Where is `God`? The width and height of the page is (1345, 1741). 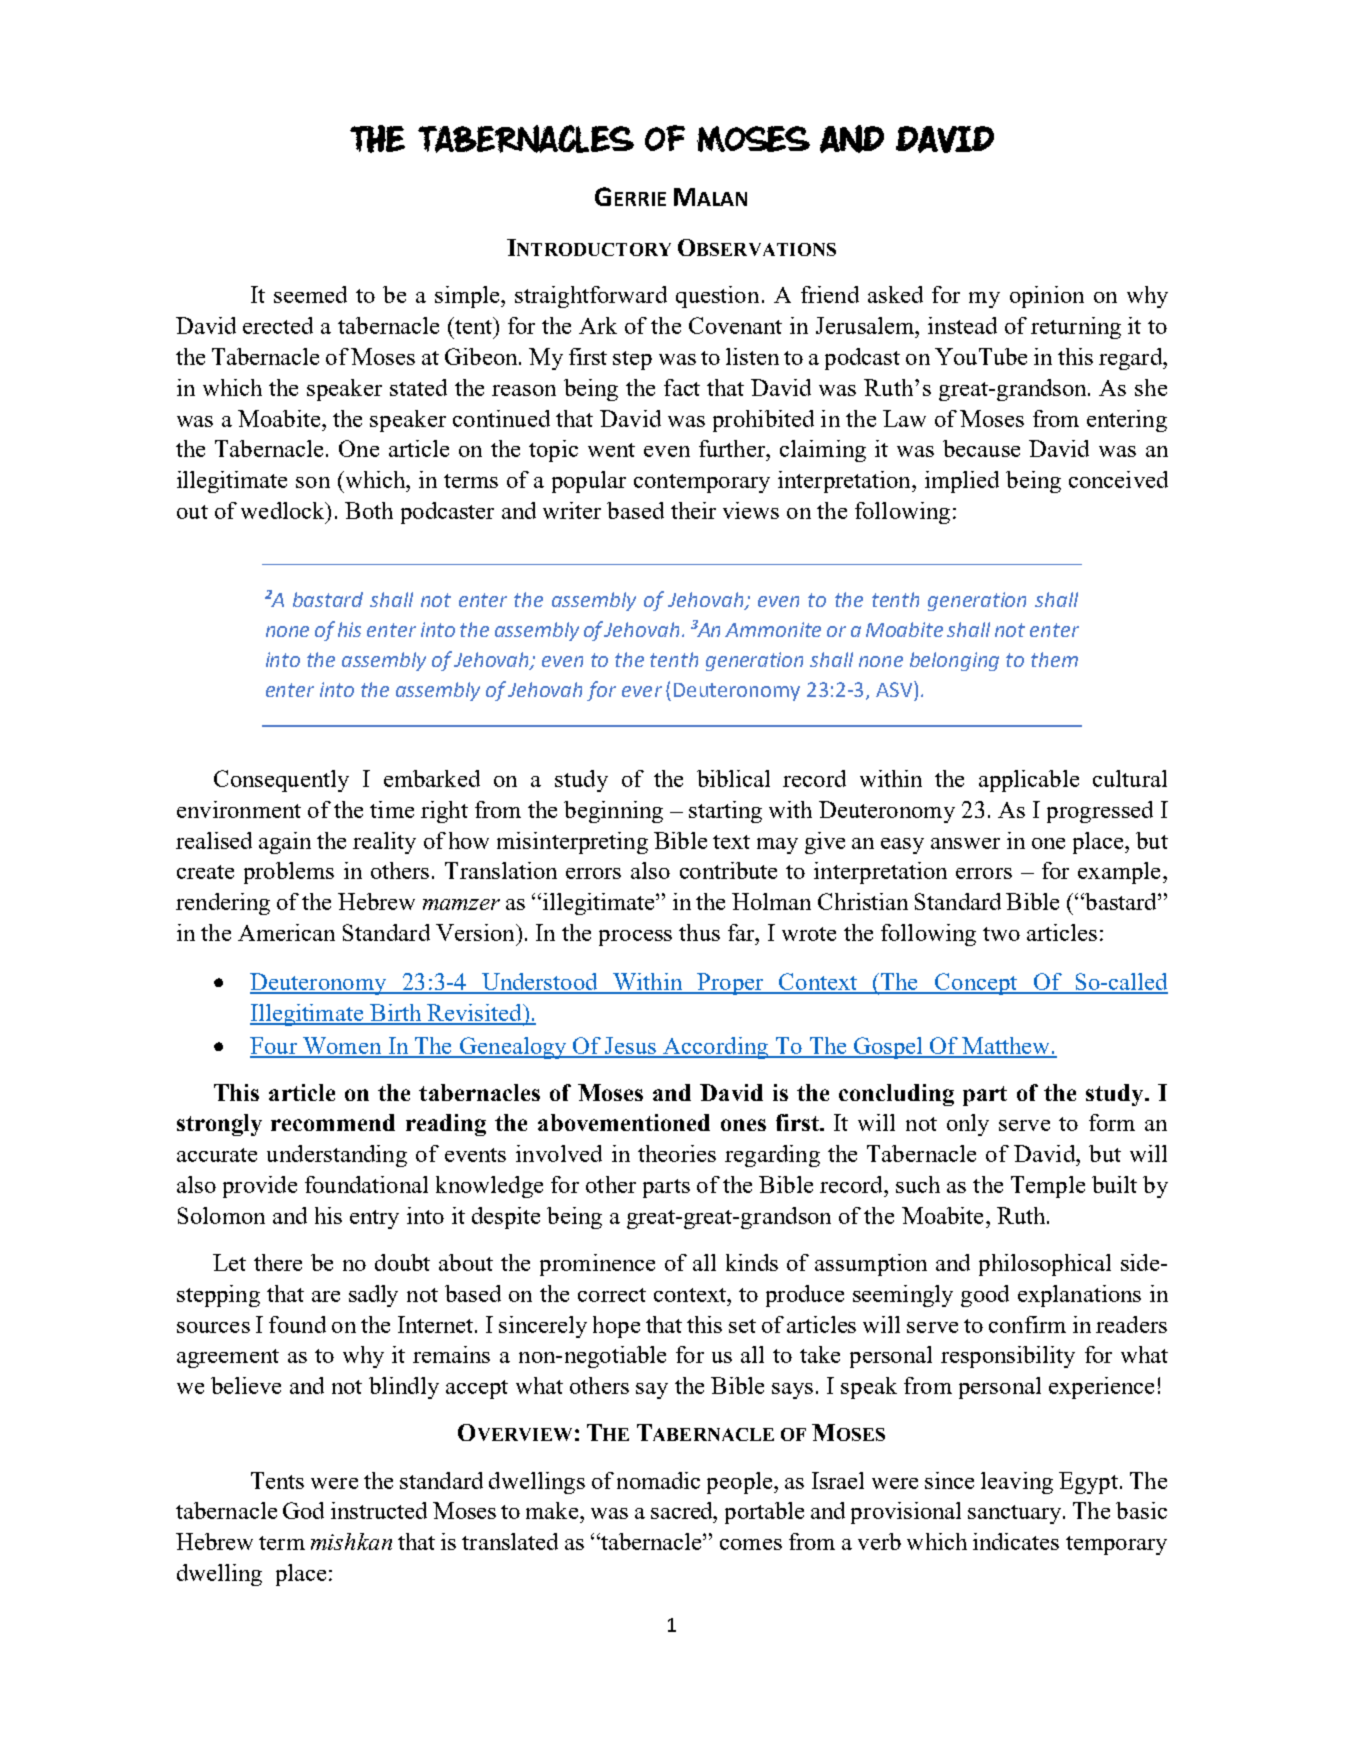
God is located at coordinates (303, 1510).
